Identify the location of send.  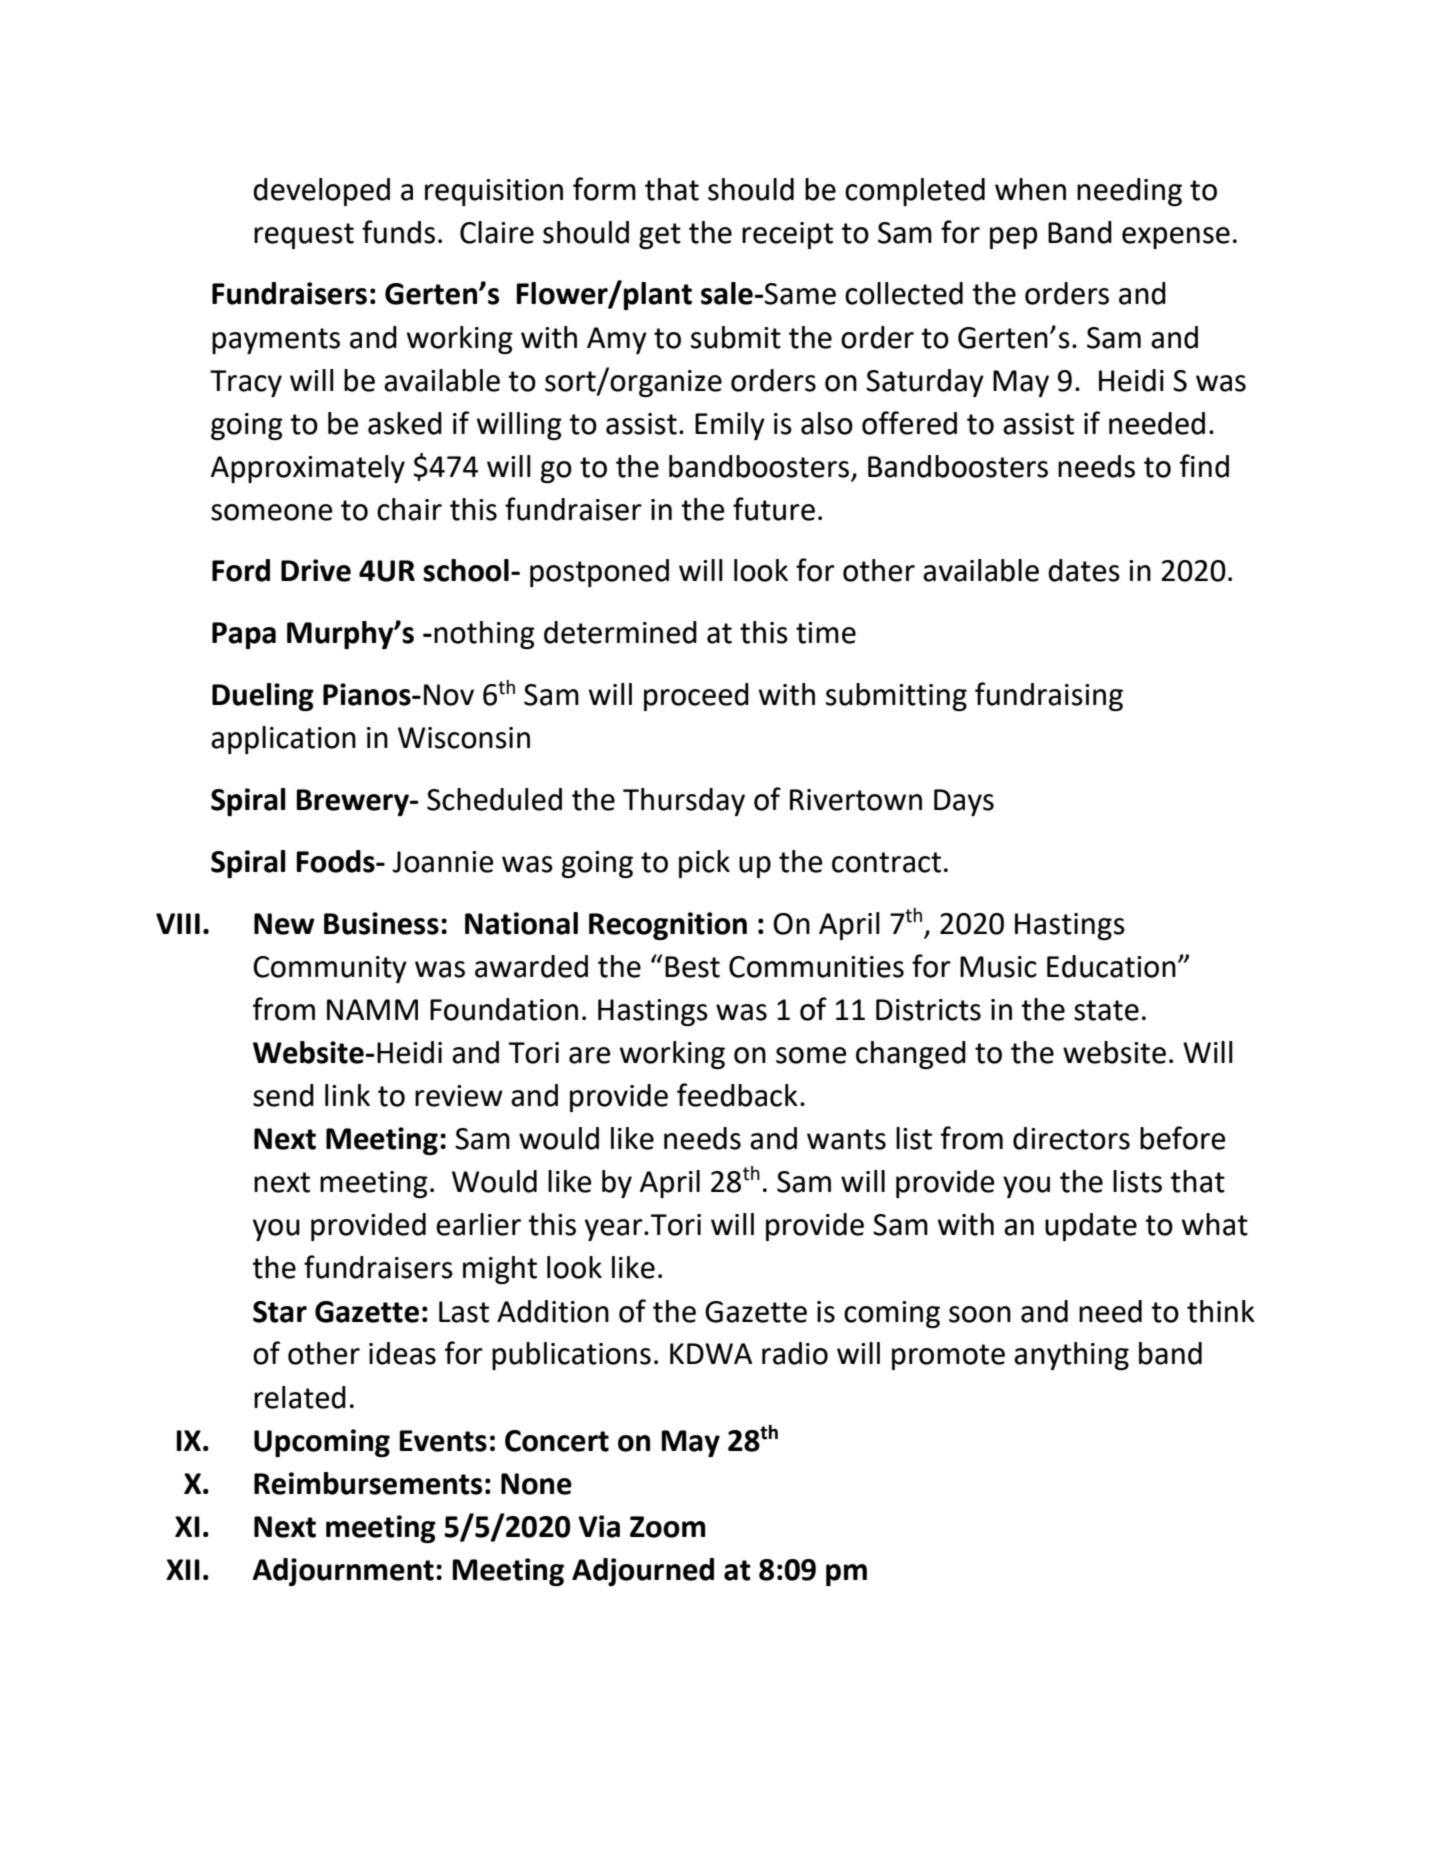
(283, 1095).
